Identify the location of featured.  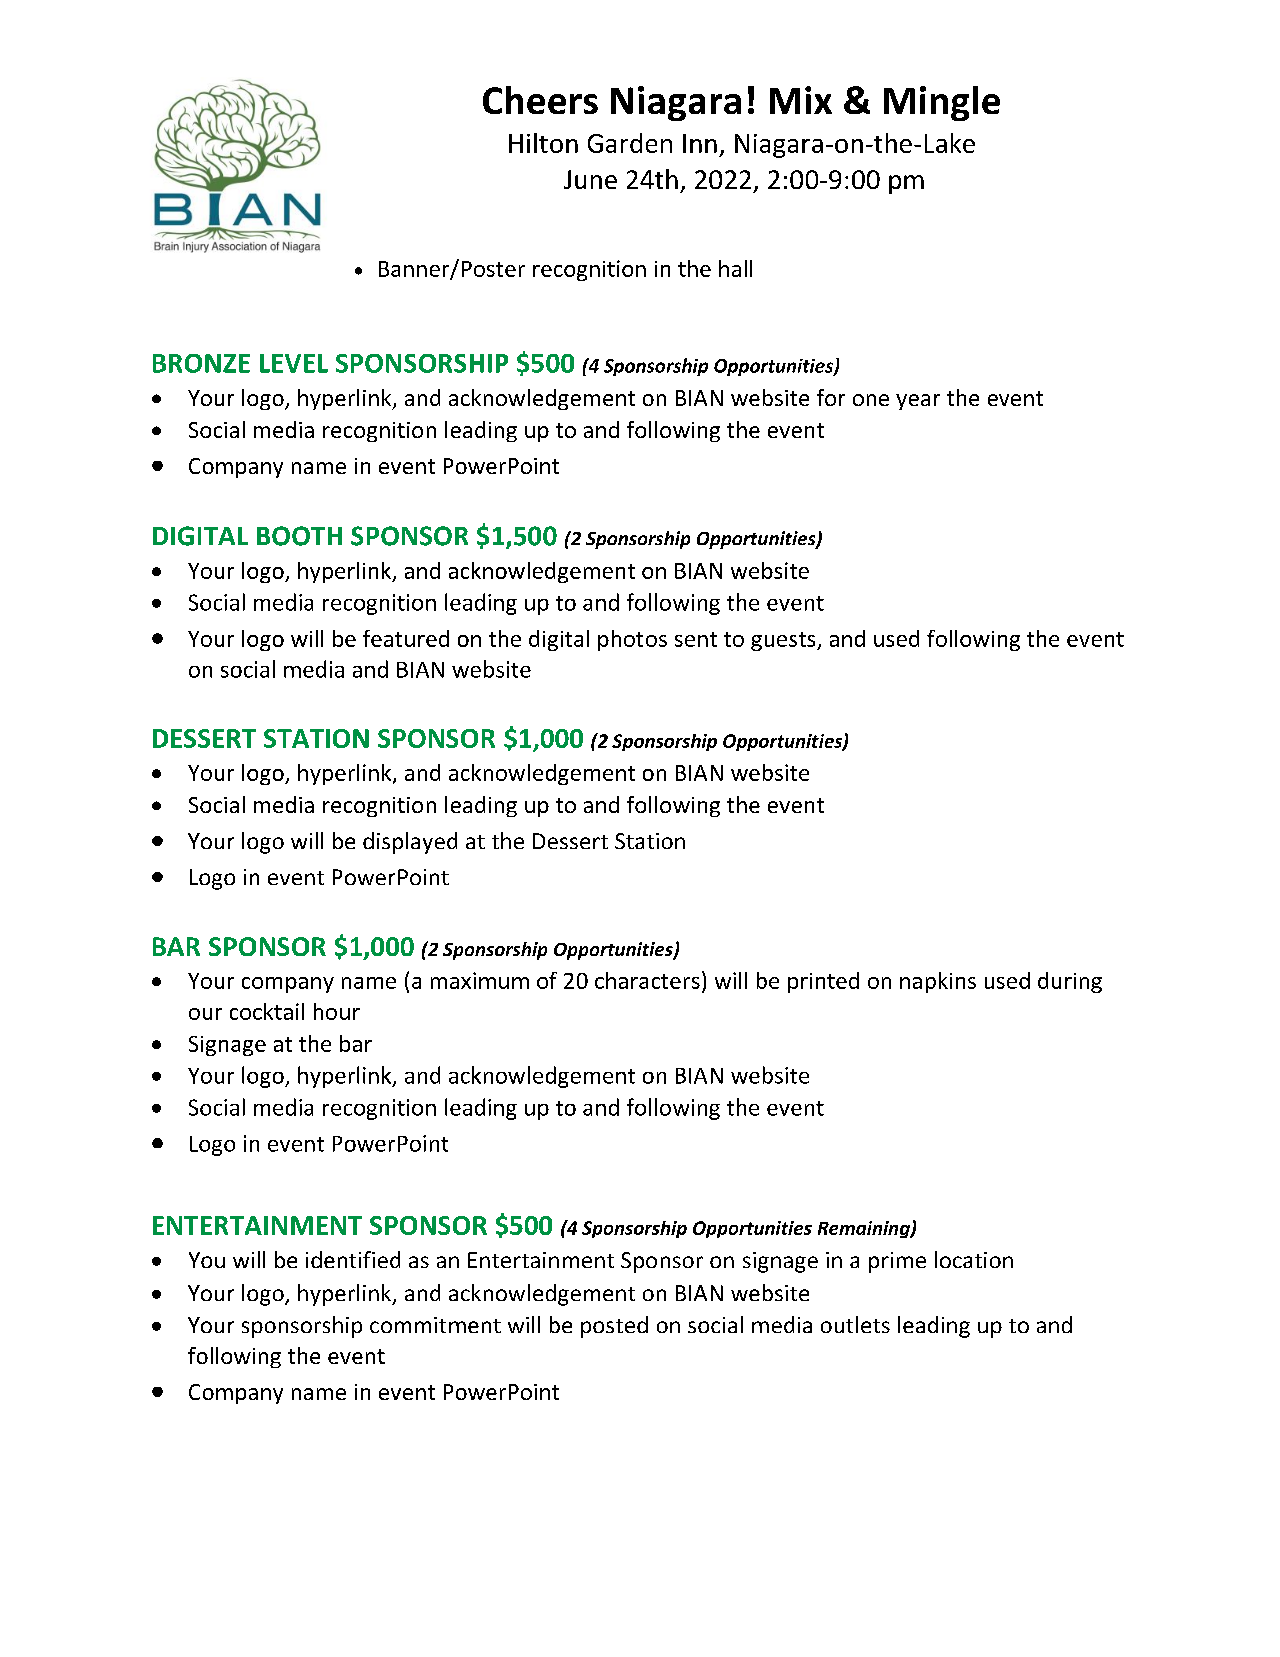
(406, 638).
